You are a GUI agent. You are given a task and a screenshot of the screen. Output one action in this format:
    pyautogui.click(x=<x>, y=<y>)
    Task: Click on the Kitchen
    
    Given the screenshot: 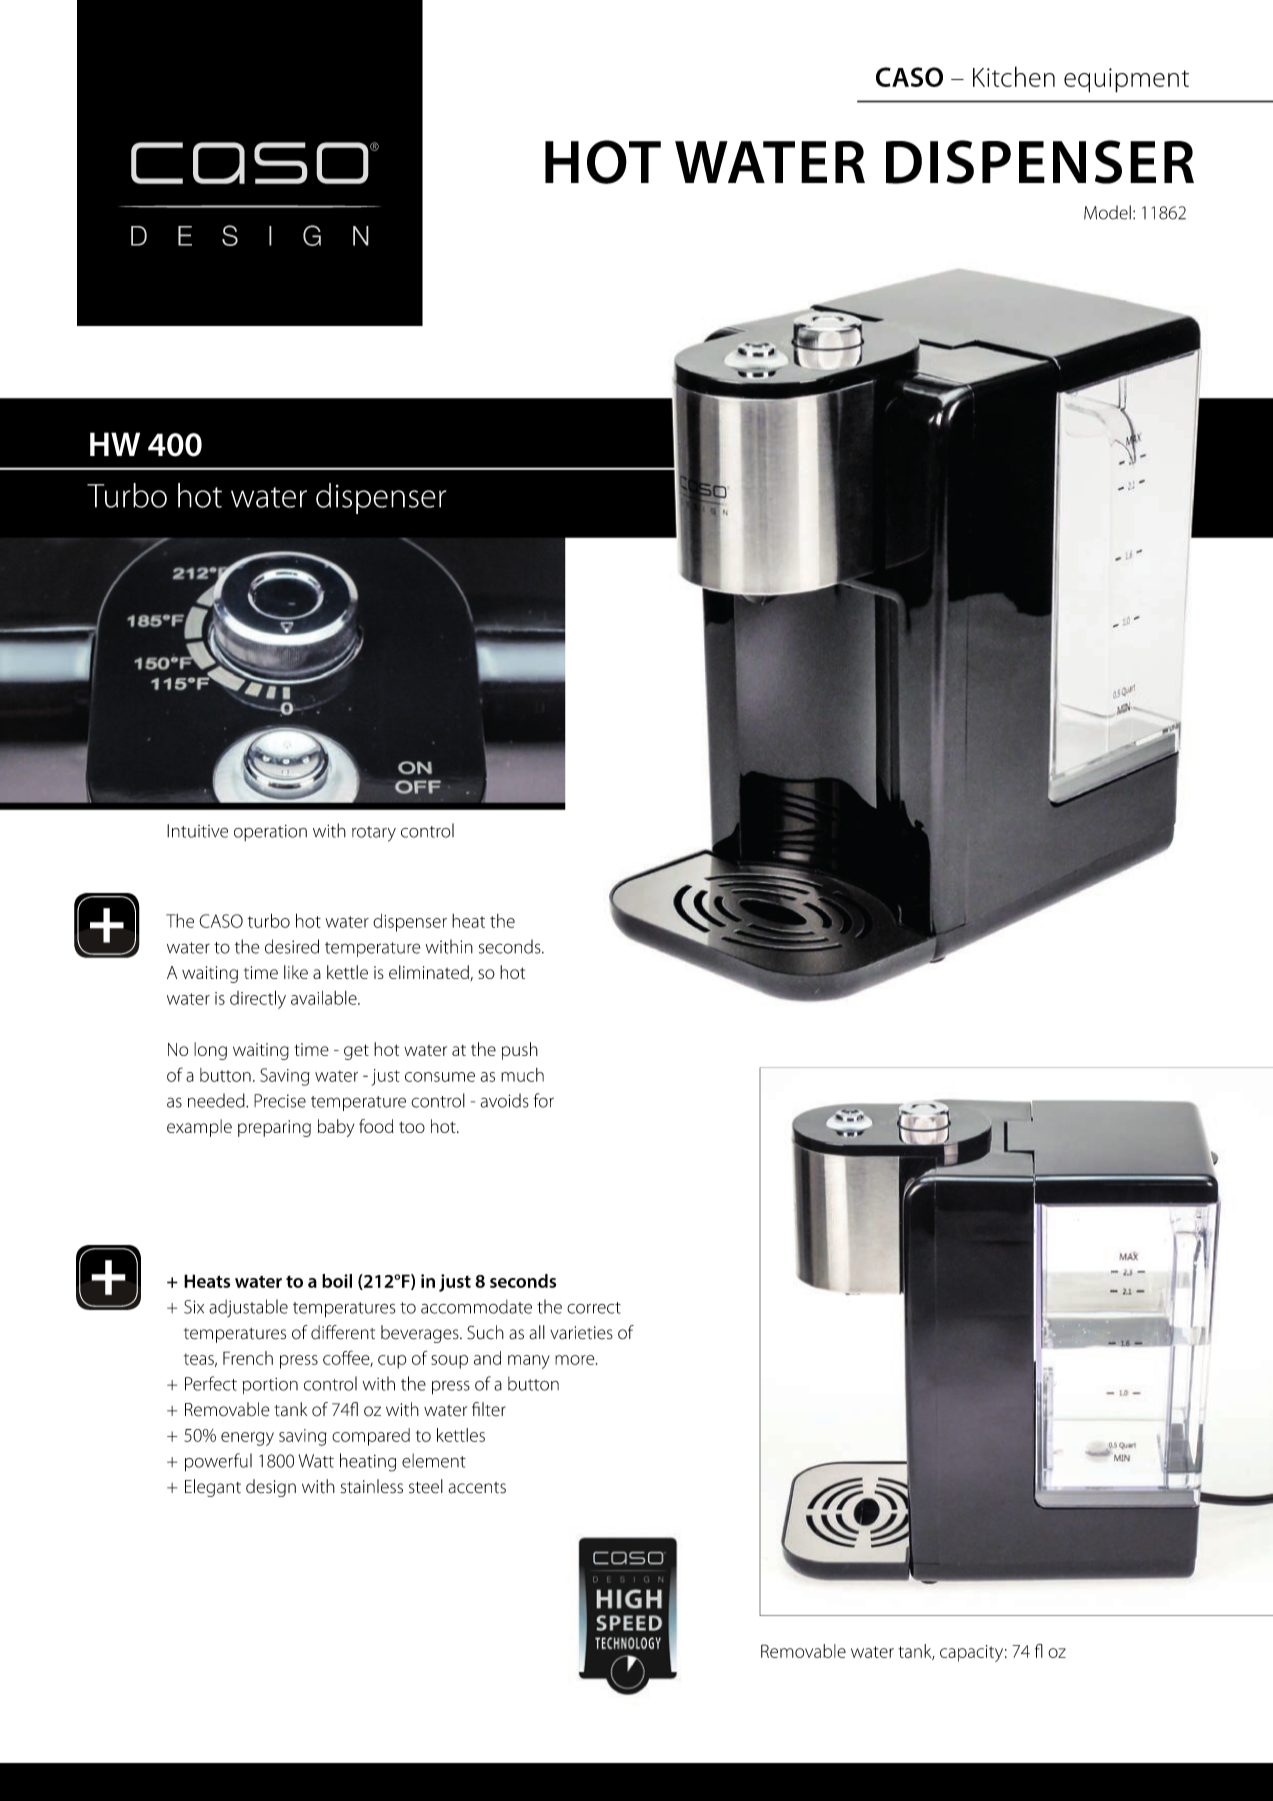 What is the action you would take?
    pyautogui.click(x=1014, y=76)
